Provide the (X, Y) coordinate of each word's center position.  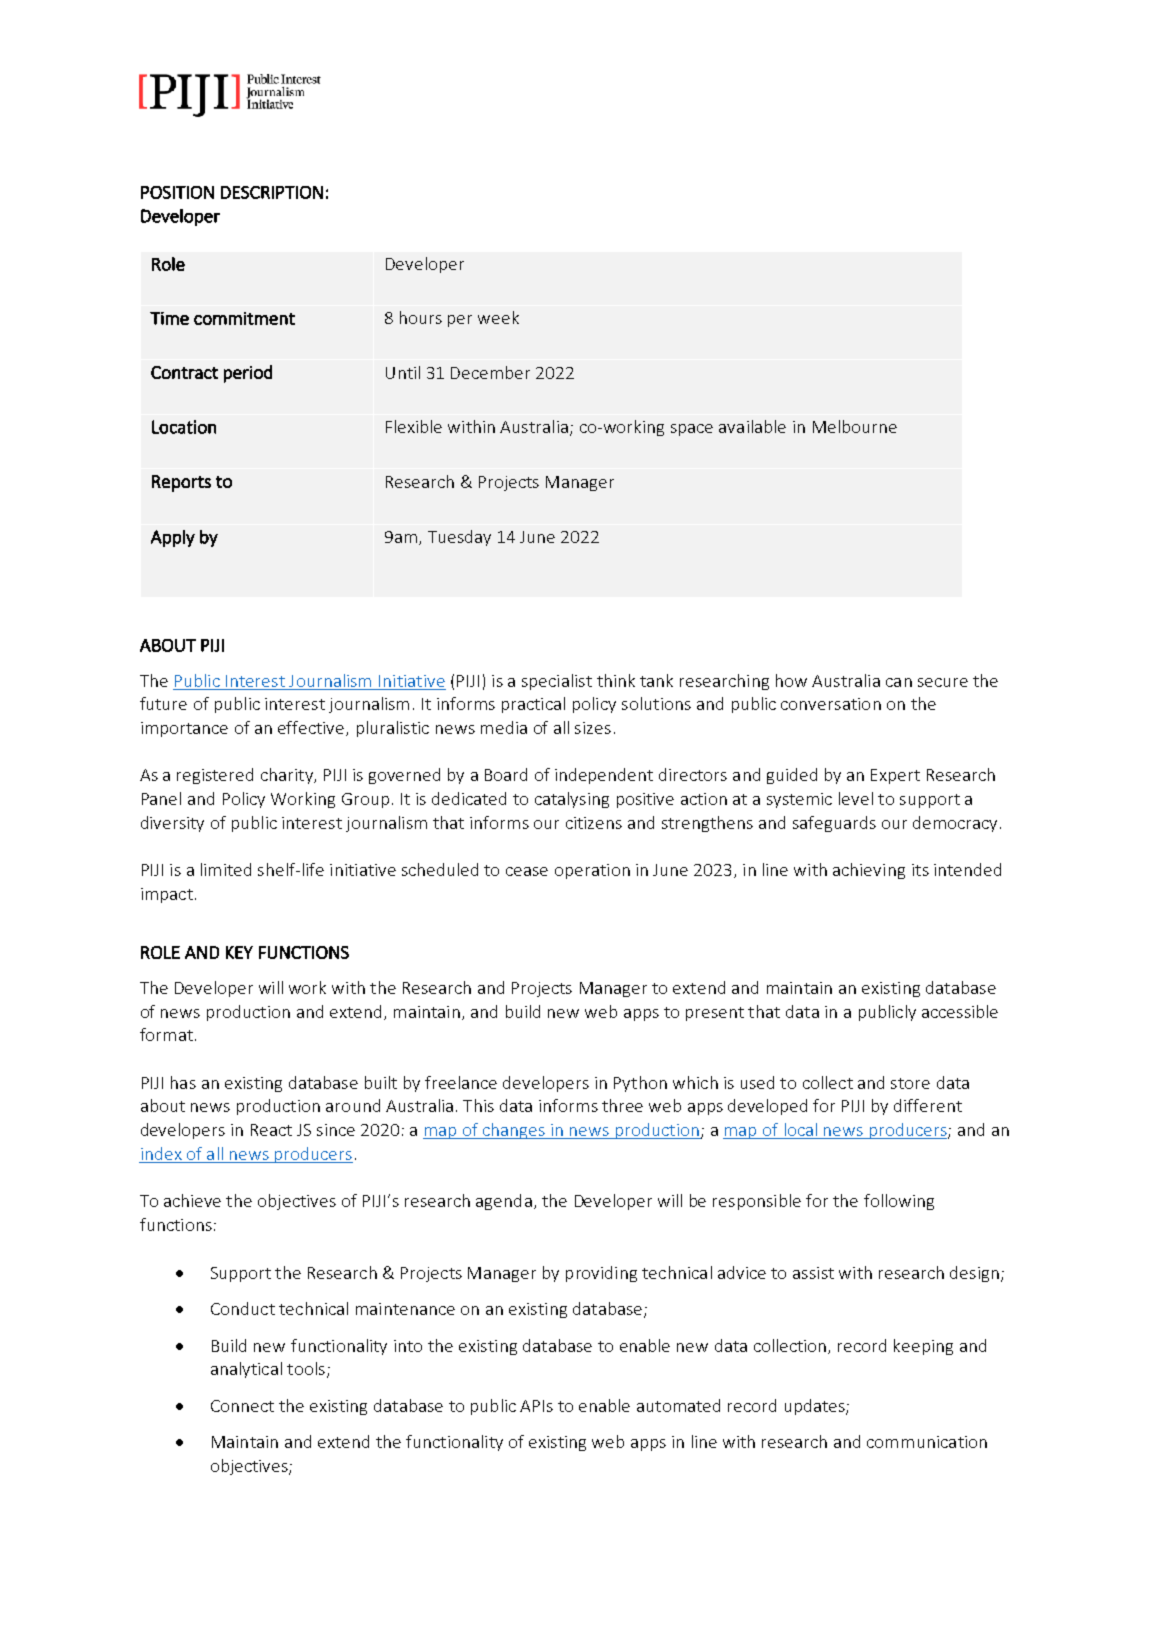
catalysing (572, 800)
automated (678, 1405)
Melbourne (855, 426)
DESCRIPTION (272, 192)
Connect (242, 1406)
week (498, 317)
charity (288, 776)
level (856, 798)
